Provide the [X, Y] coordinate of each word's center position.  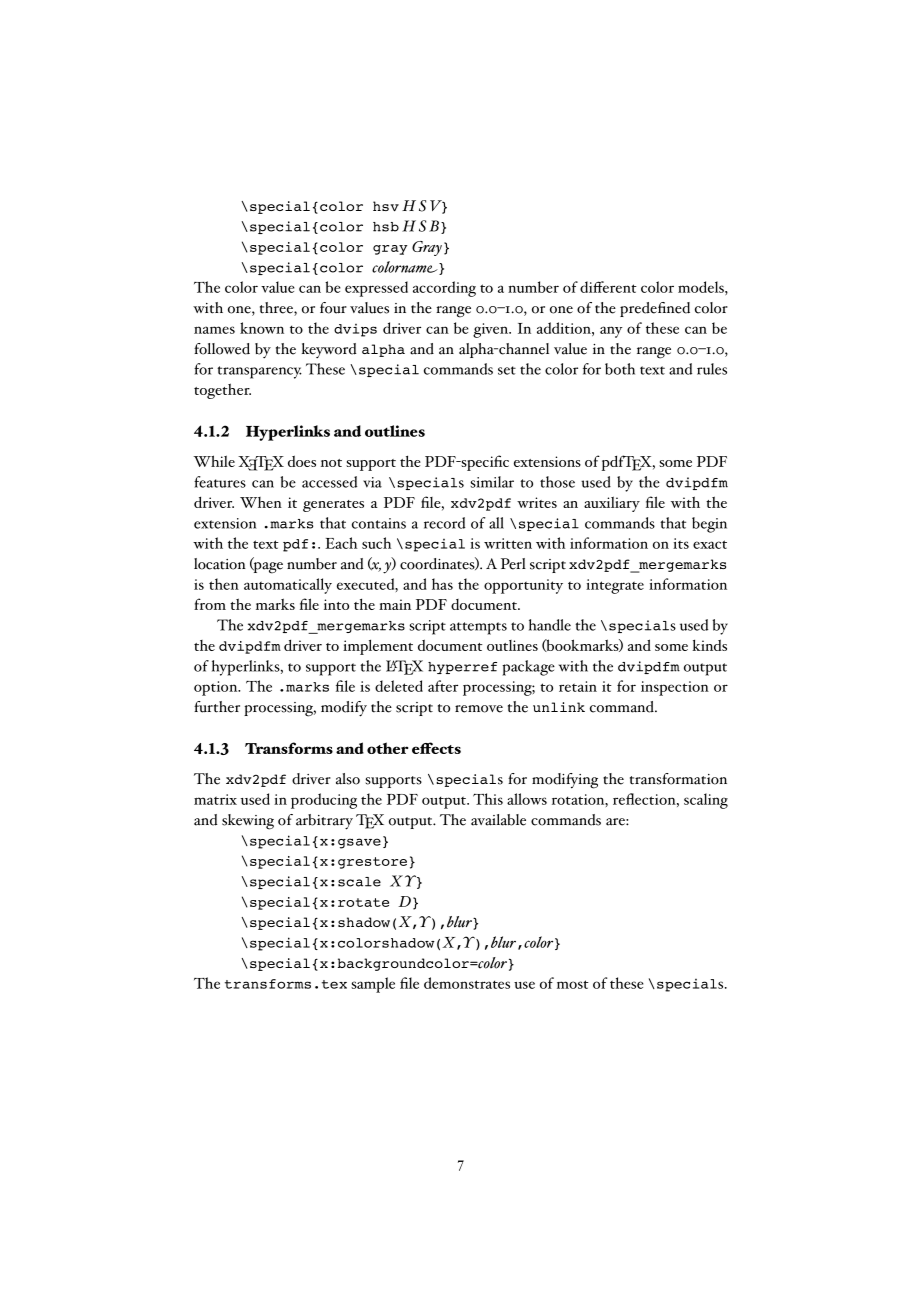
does [302, 461]
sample [373, 985]
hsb [386, 227]
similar [492, 482]
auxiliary [612, 504]
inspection [675, 688]
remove [479, 709]
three [277, 309]
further [217, 707]
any [611, 332]
